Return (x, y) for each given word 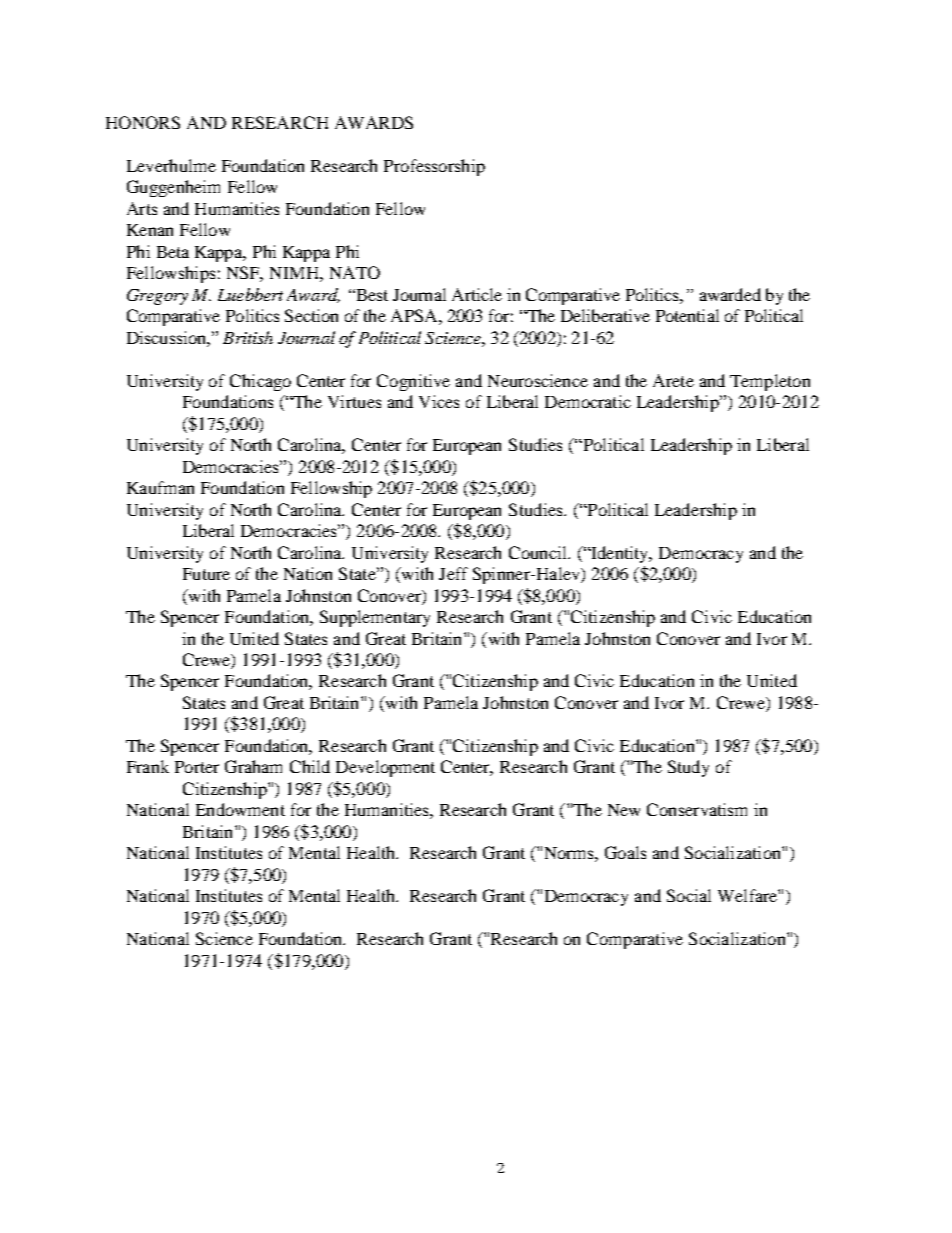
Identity (620, 554)
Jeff (453, 573)
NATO (355, 272)
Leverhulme (171, 165)
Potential (687, 315)
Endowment (240, 809)
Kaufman (160, 487)
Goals (625, 852)
